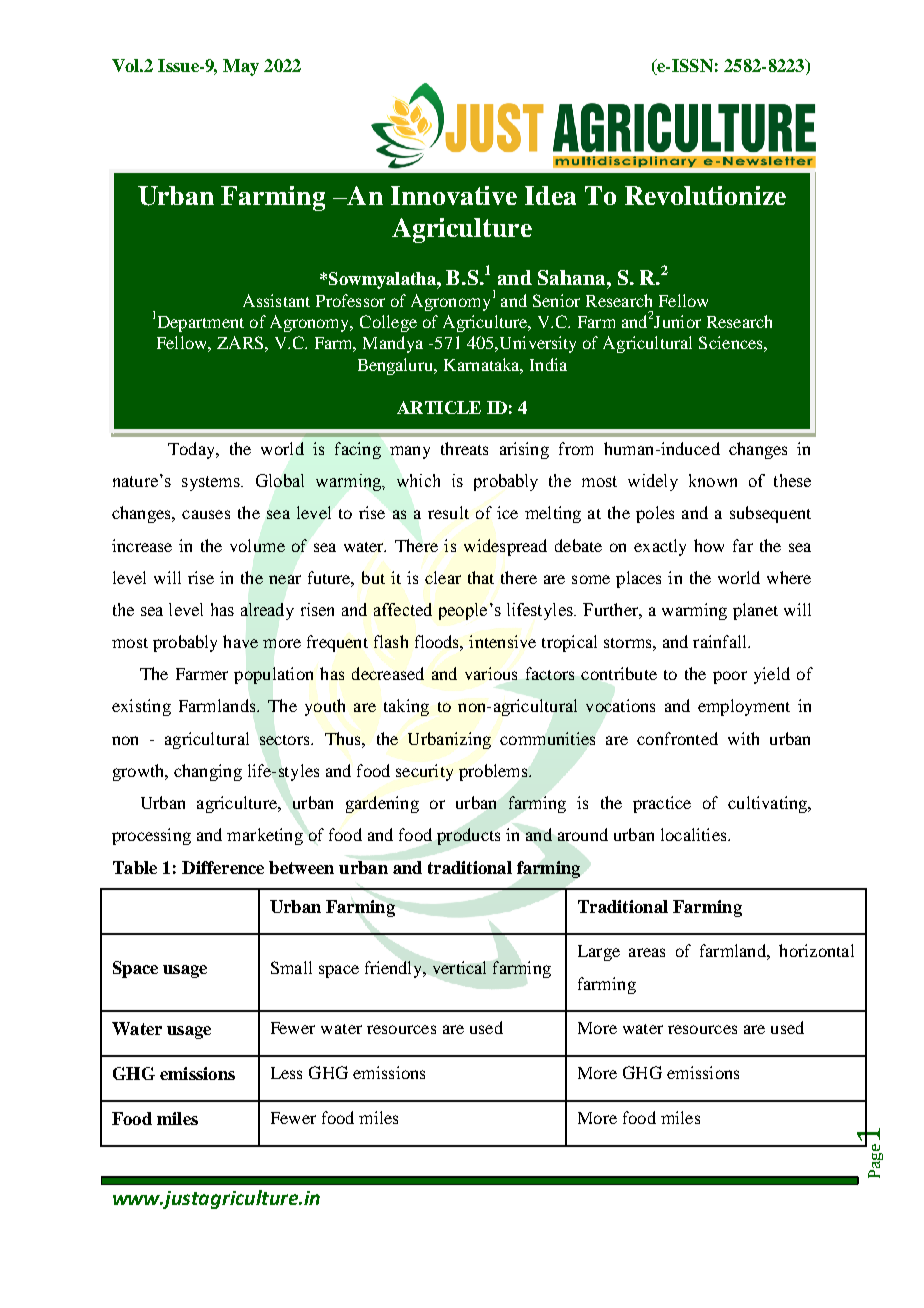 Image resolution: width=924 pixels, height=1308 pixels. Describe the element at coordinates (481, 577) in the screenshot. I see `that` at that location.
